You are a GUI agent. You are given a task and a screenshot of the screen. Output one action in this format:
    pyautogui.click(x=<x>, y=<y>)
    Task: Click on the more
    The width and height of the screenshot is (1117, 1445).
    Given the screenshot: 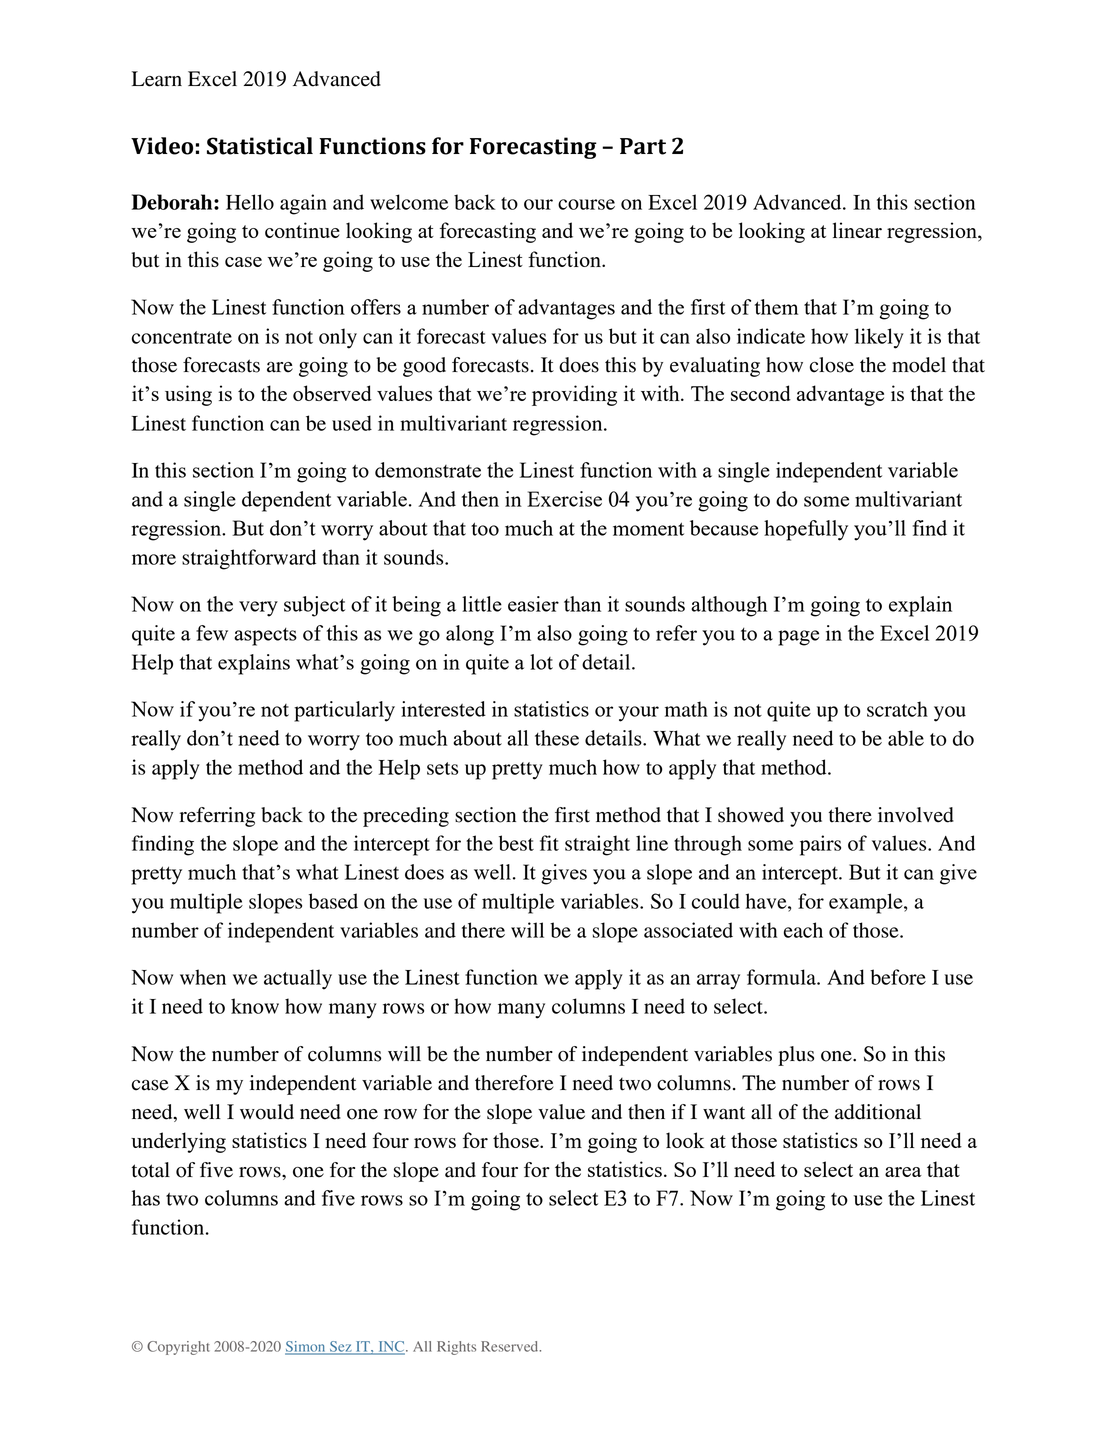 What is the action you would take?
    pyautogui.click(x=154, y=559)
